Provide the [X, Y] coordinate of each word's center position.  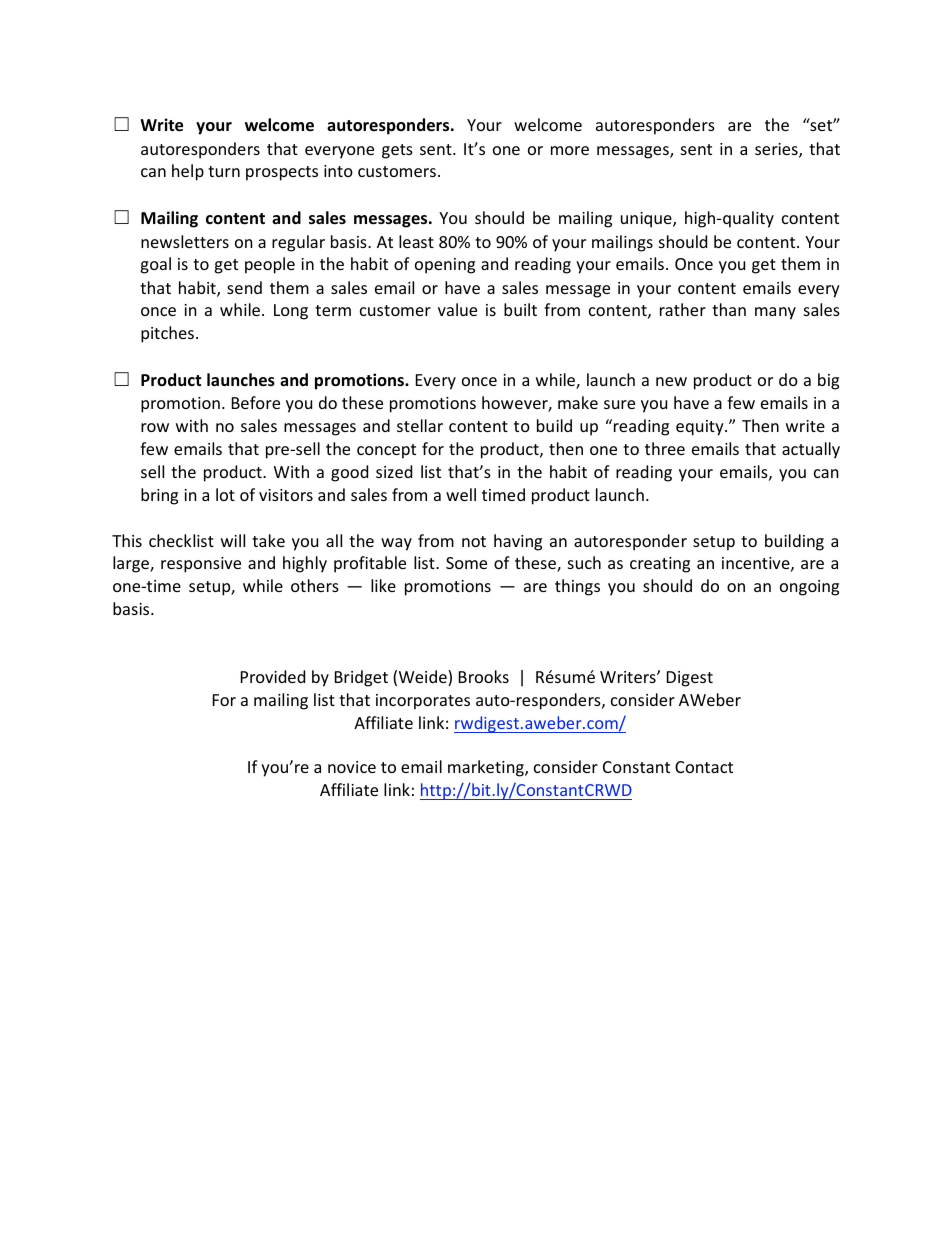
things [577, 587]
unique [647, 220]
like [383, 585]
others [315, 585]
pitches [167, 334]
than [729, 309]
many [775, 313]
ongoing [809, 588]
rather [683, 309]
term [333, 310]
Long [291, 312]
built [520, 309]
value [457, 309]
